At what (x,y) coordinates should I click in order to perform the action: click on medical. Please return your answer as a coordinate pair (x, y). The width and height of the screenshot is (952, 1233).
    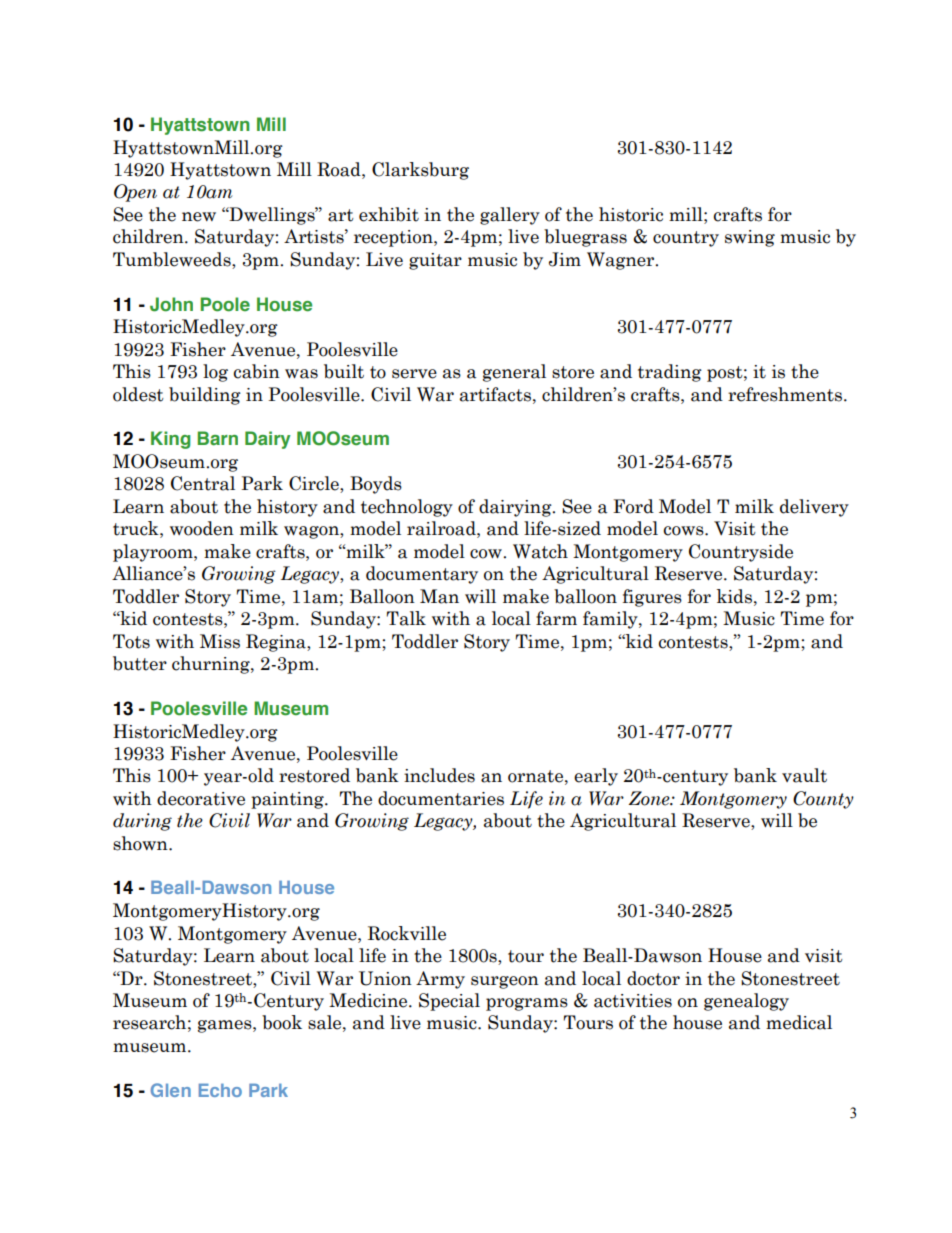
    Looking at the image, I should click on (799, 1022).
